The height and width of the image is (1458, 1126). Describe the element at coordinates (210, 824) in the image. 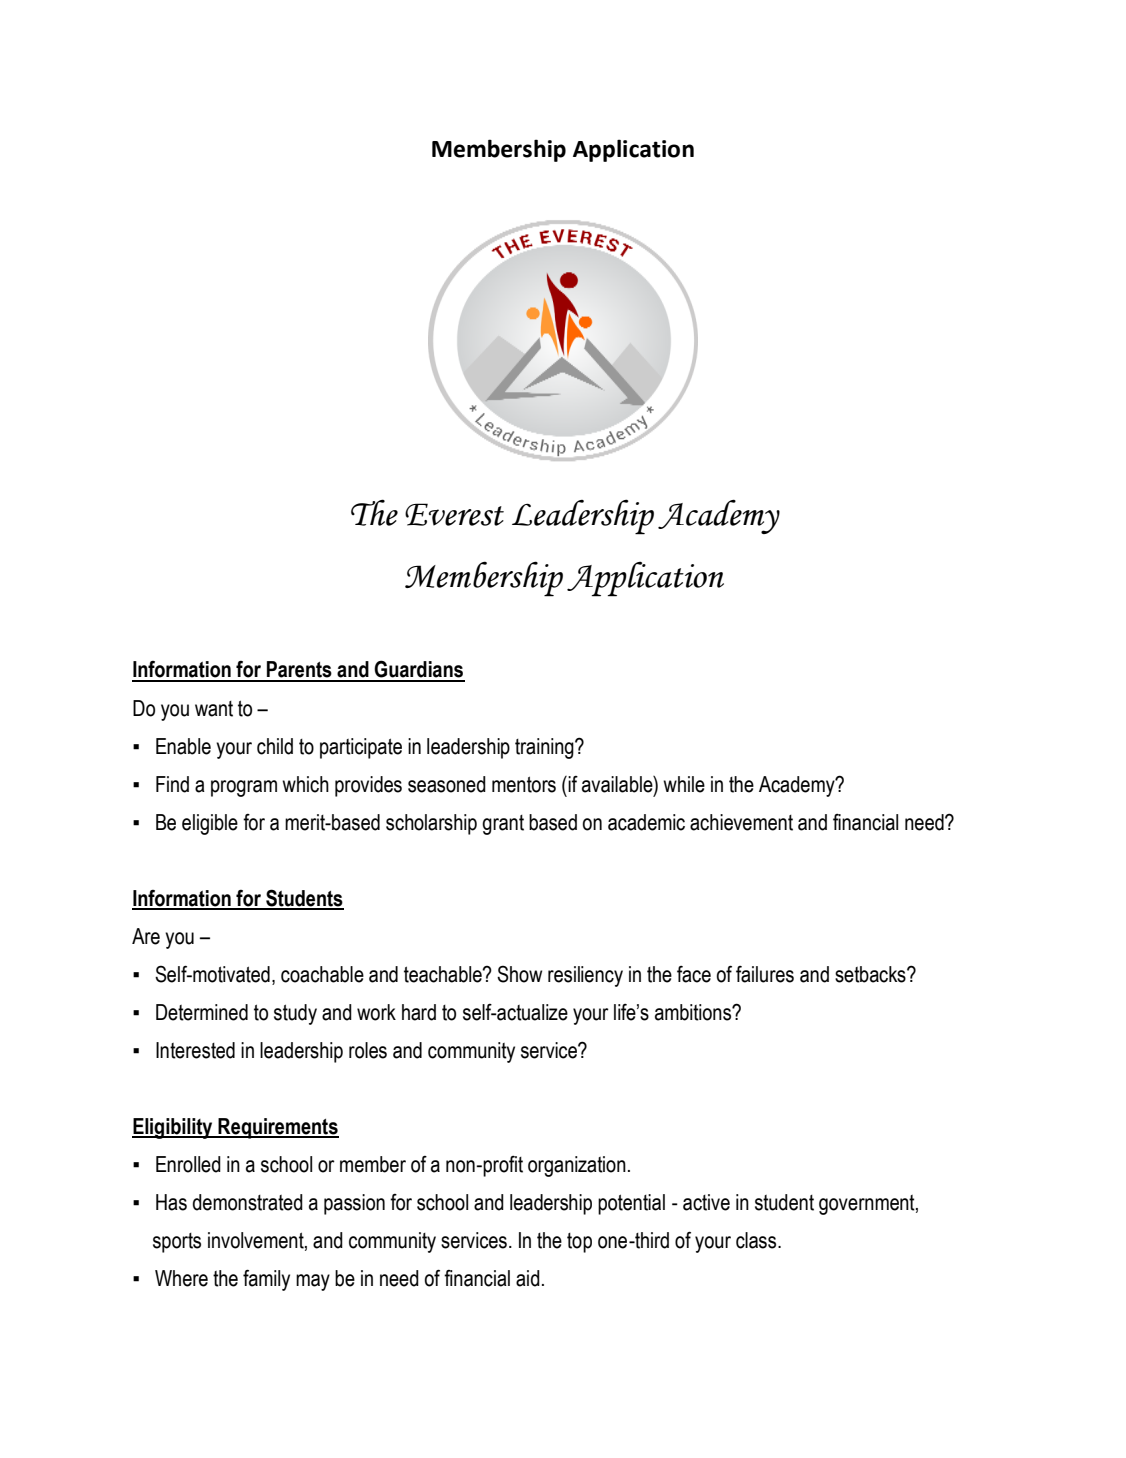

I see `eligible` at that location.
